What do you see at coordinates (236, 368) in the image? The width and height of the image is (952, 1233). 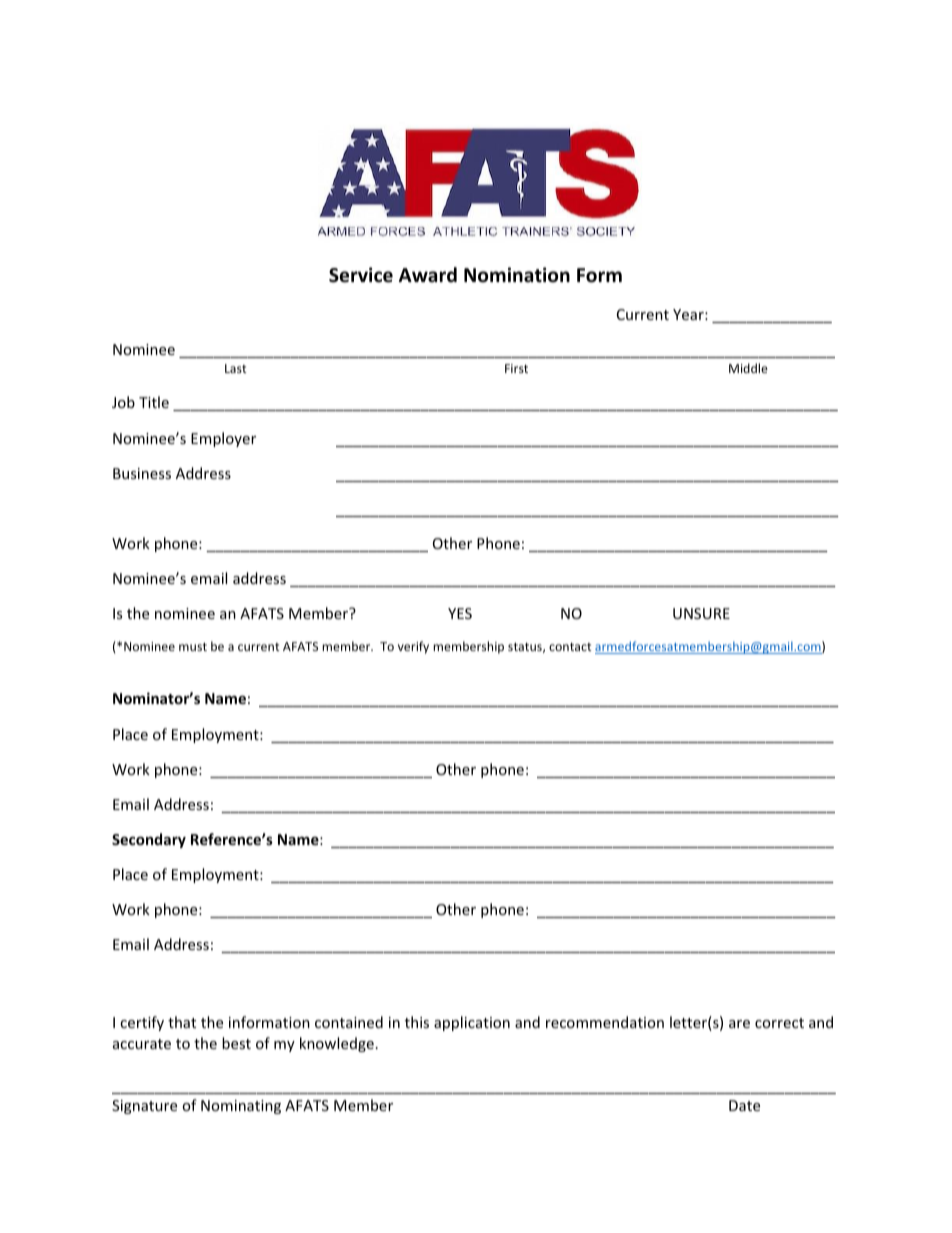 I see `Last` at bounding box center [236, 368].
